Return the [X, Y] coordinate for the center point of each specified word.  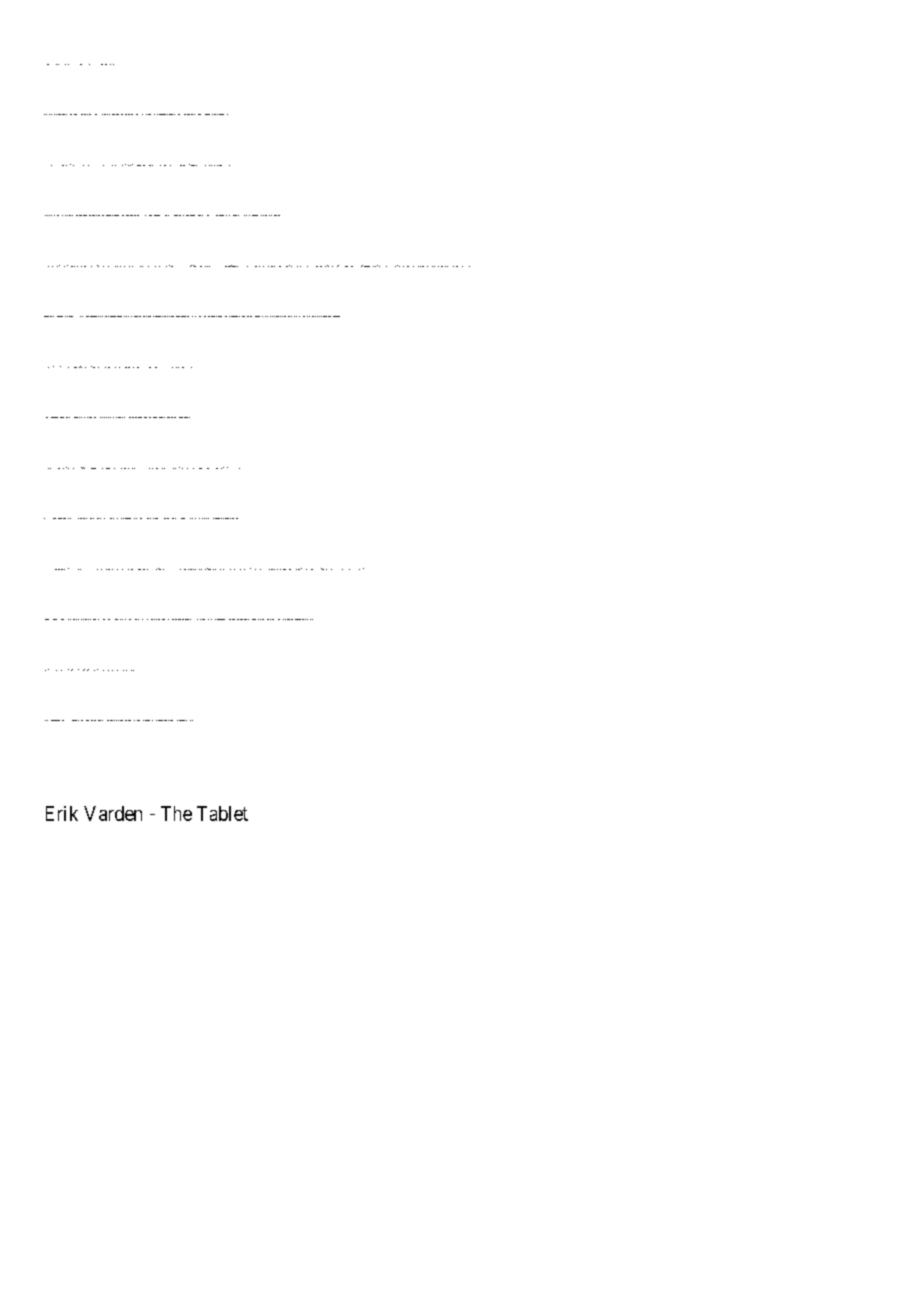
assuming [261, 215]
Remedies [284, 569]
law [395, 266]
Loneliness [117, 720]
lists [103, 266]
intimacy [191, 367]
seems [271, 215]
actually [100, 417]
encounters [205, 165]
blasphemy [102, 64]
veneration [318, 316]
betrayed [97, 569]
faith [342, 569]
